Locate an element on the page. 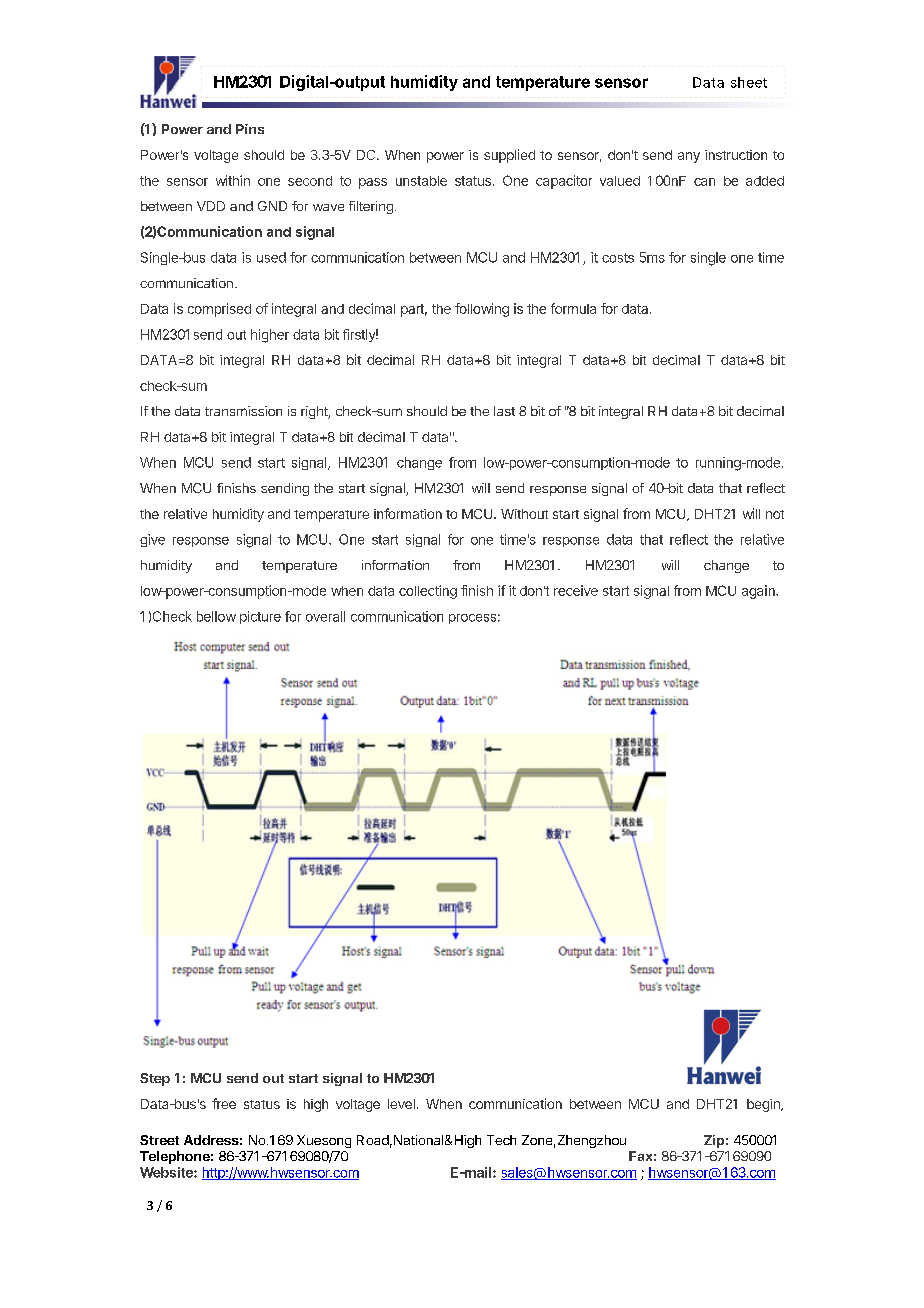 Image resolution: width=924 pixels, height=1308 pixels. any is located at coordinates (689, 157).
